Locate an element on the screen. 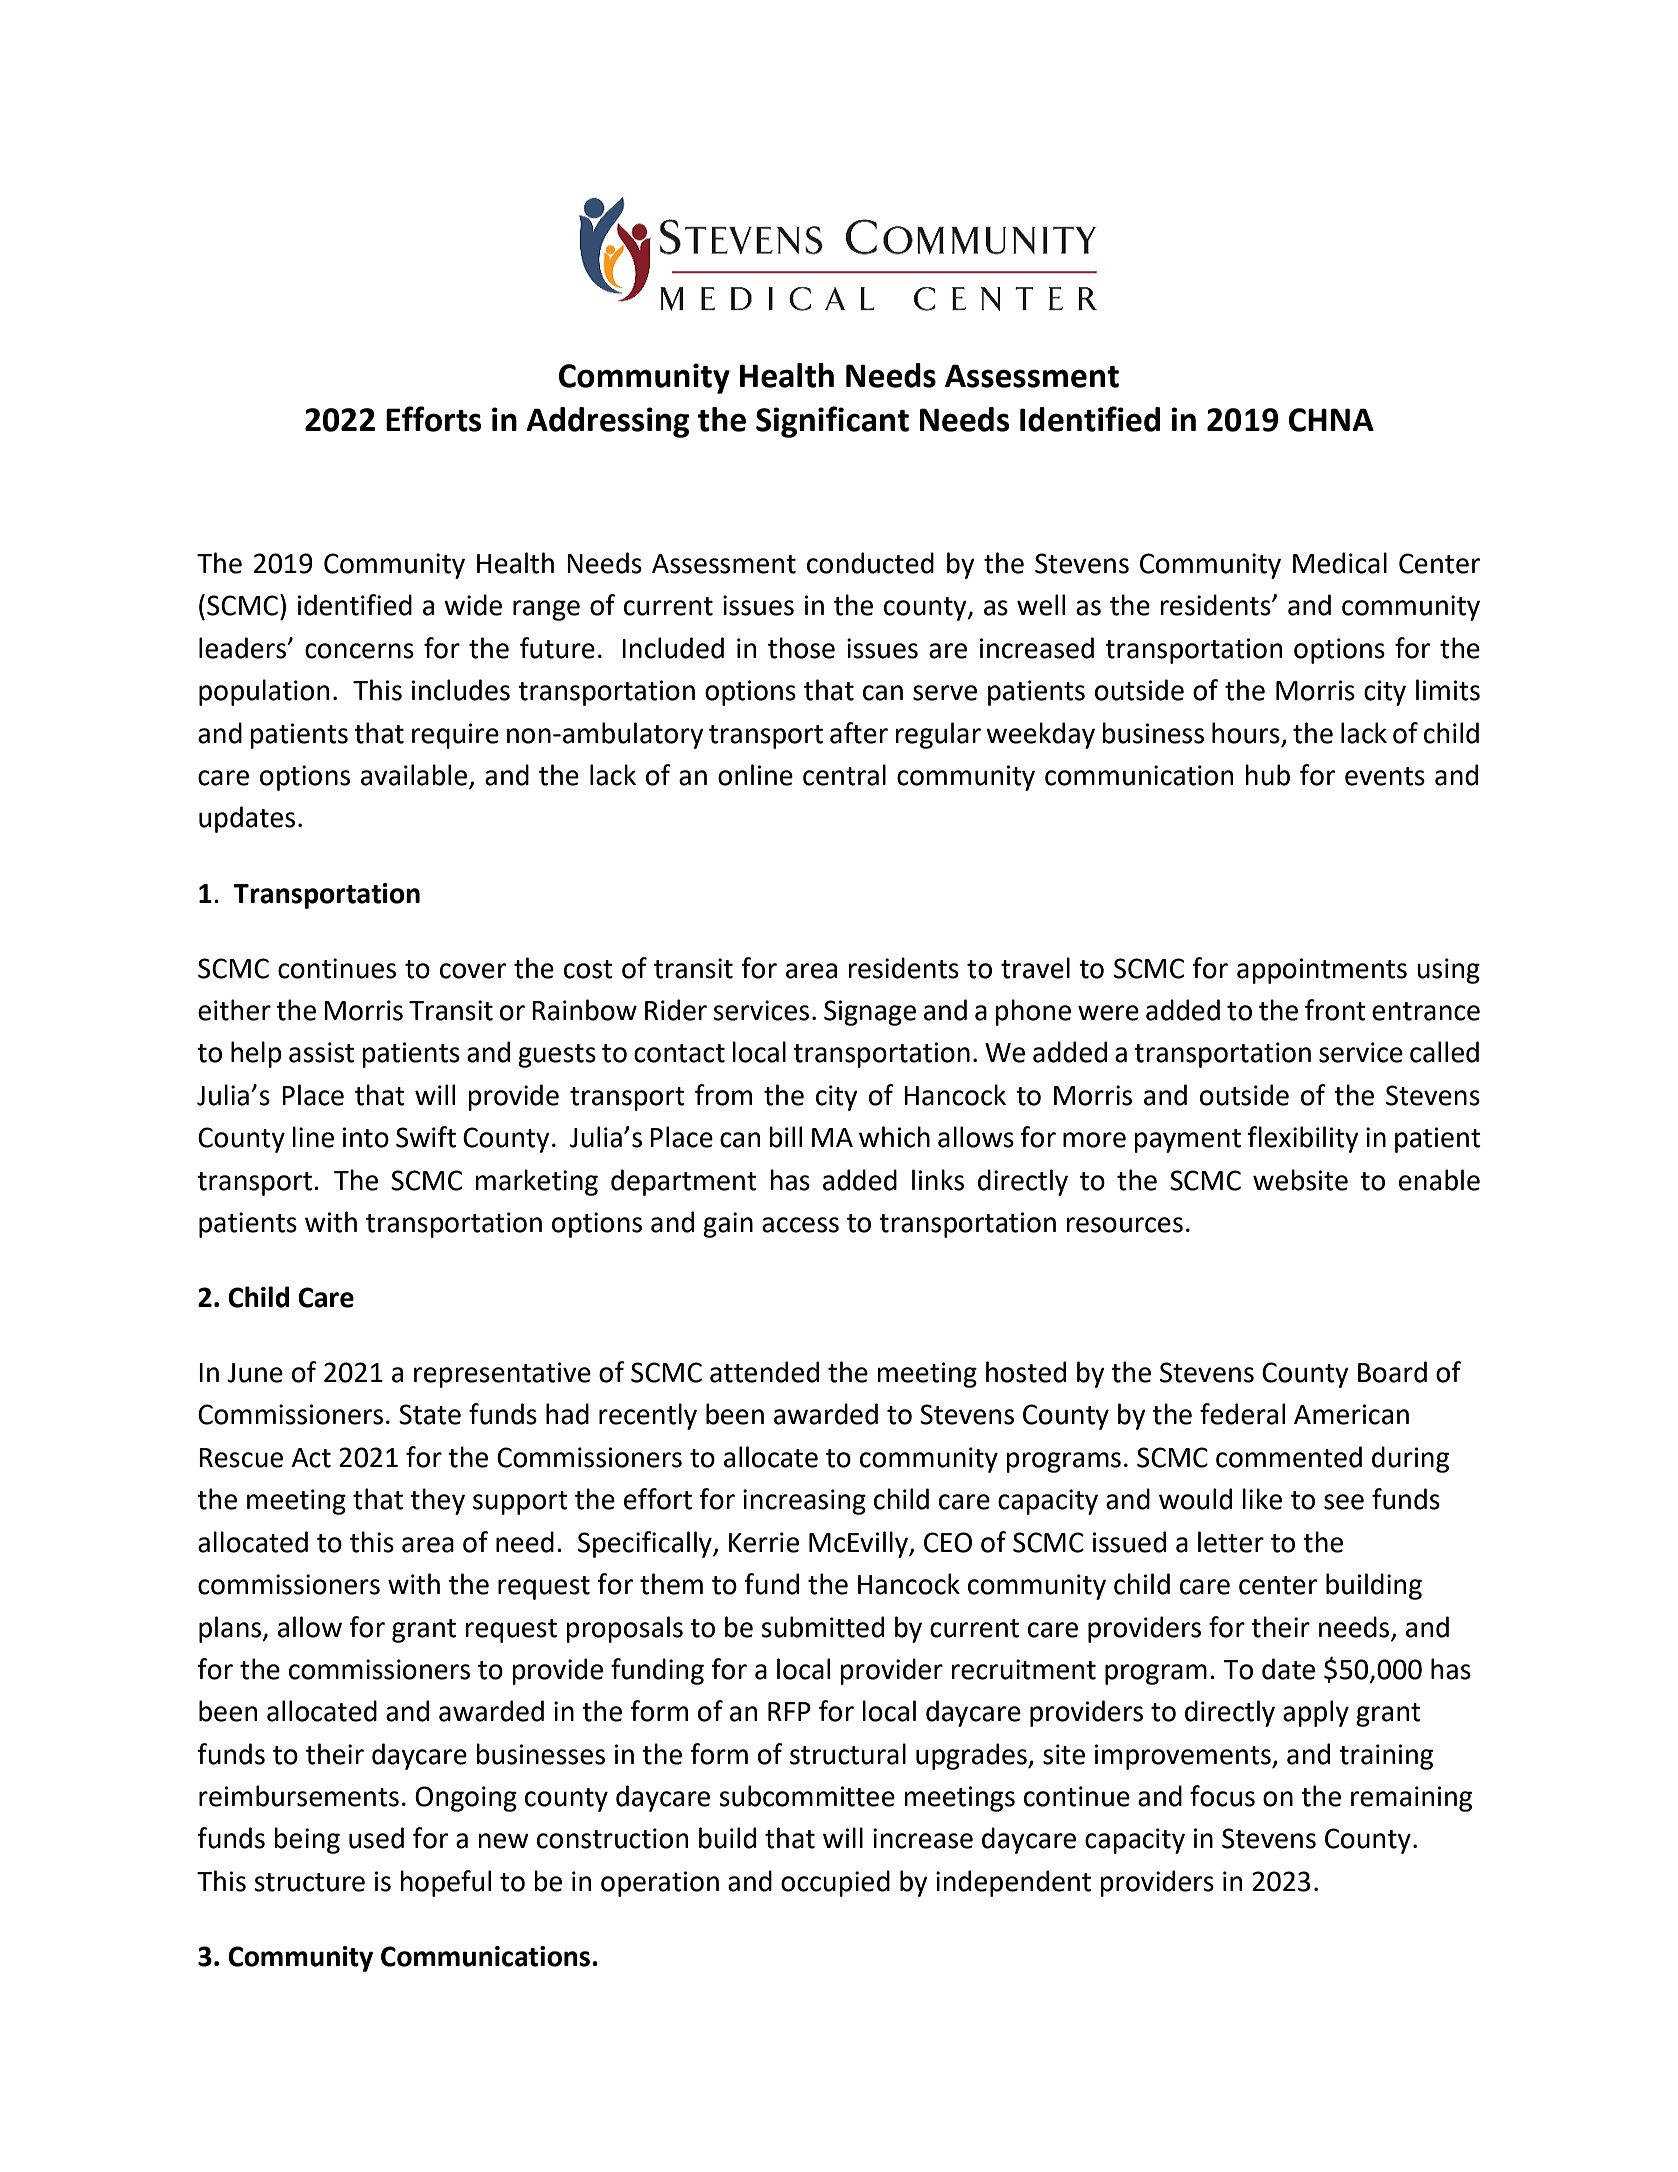 The width and height of the screenshot is (1678, 2172). Medical is located at coordinates (1340, 563).
